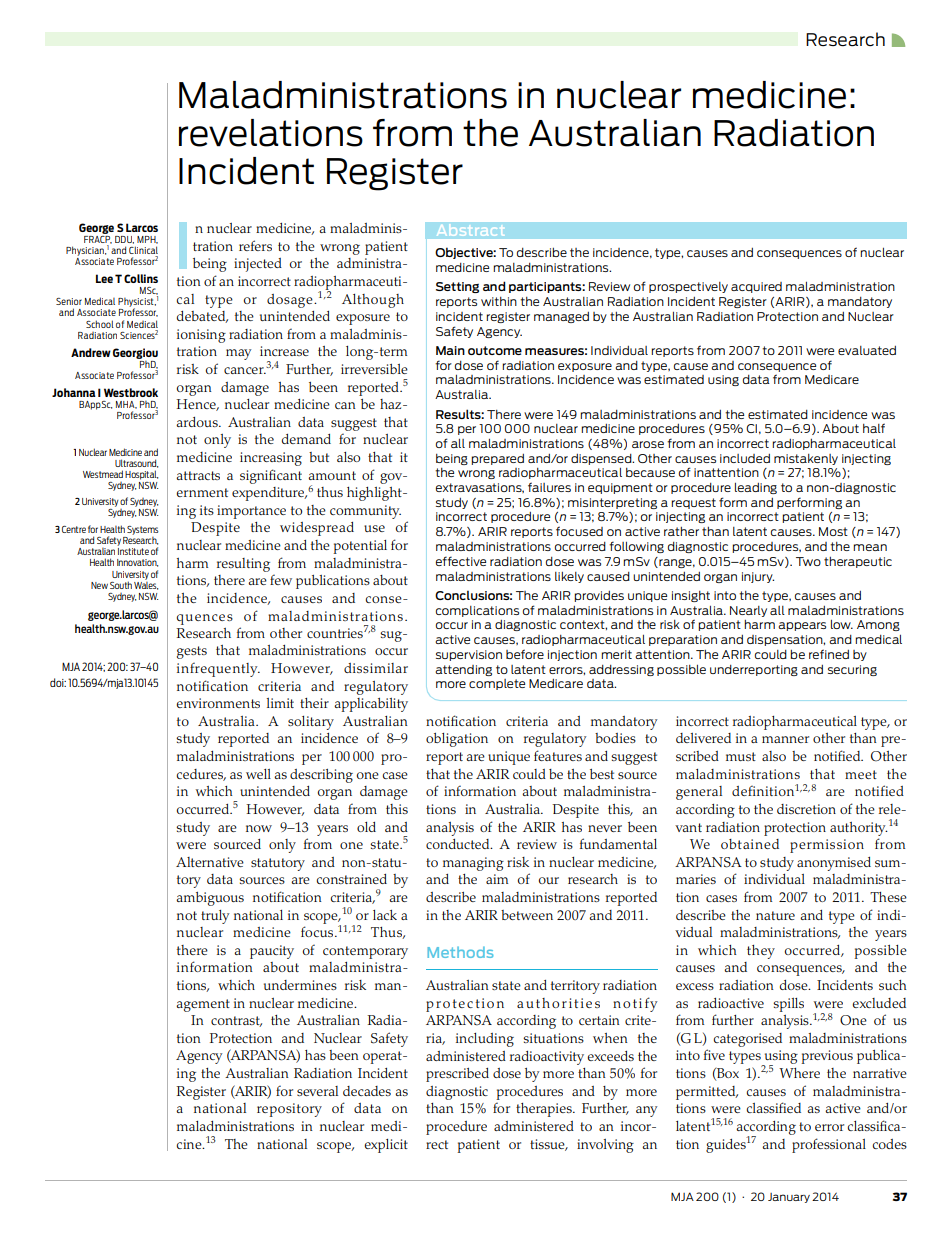  Describe the element at coordinates (141, 278) in the page. I see `Collins` at that location.
